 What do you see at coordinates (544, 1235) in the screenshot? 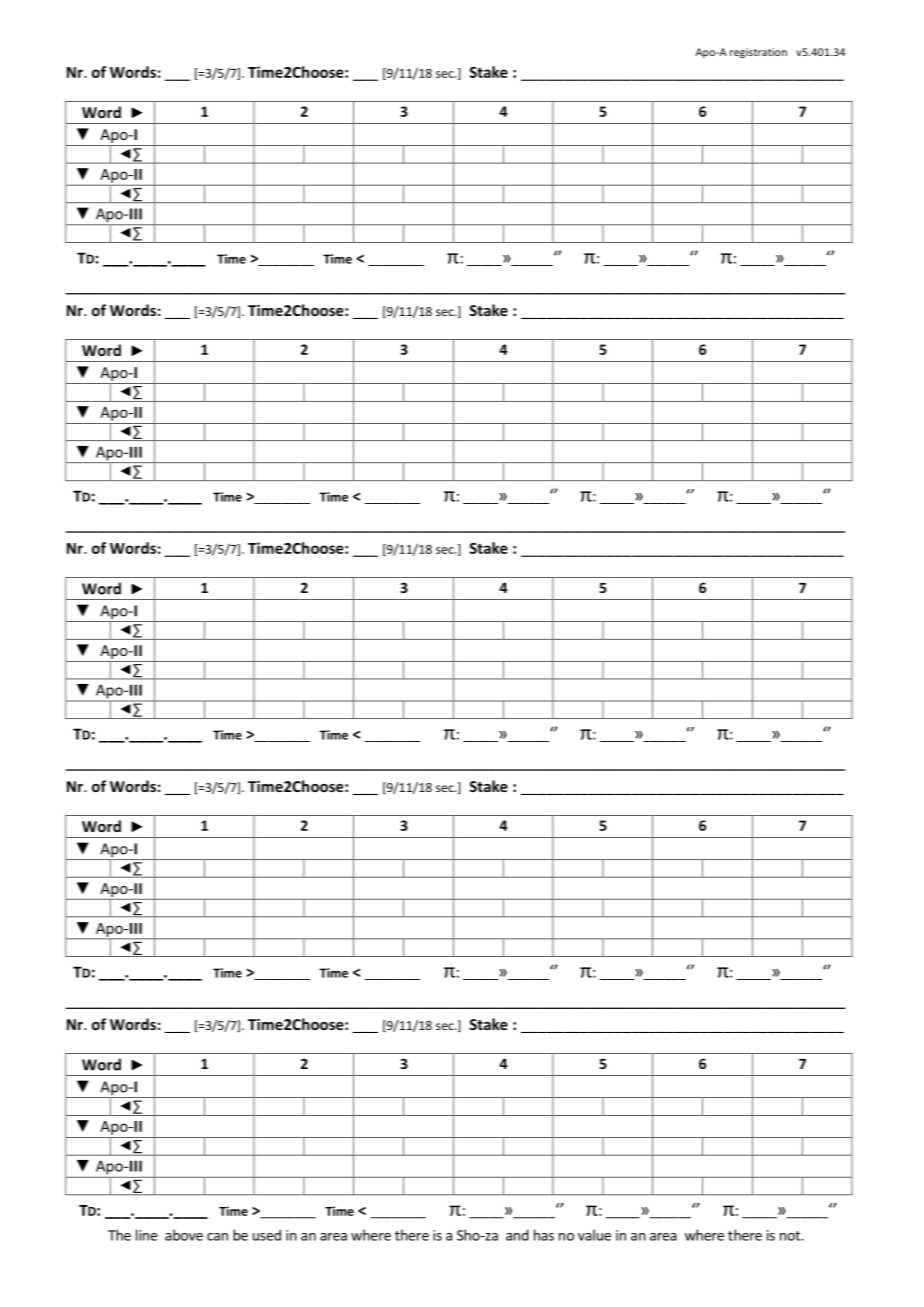
I see `has` at bounding box center [544, 1235].
